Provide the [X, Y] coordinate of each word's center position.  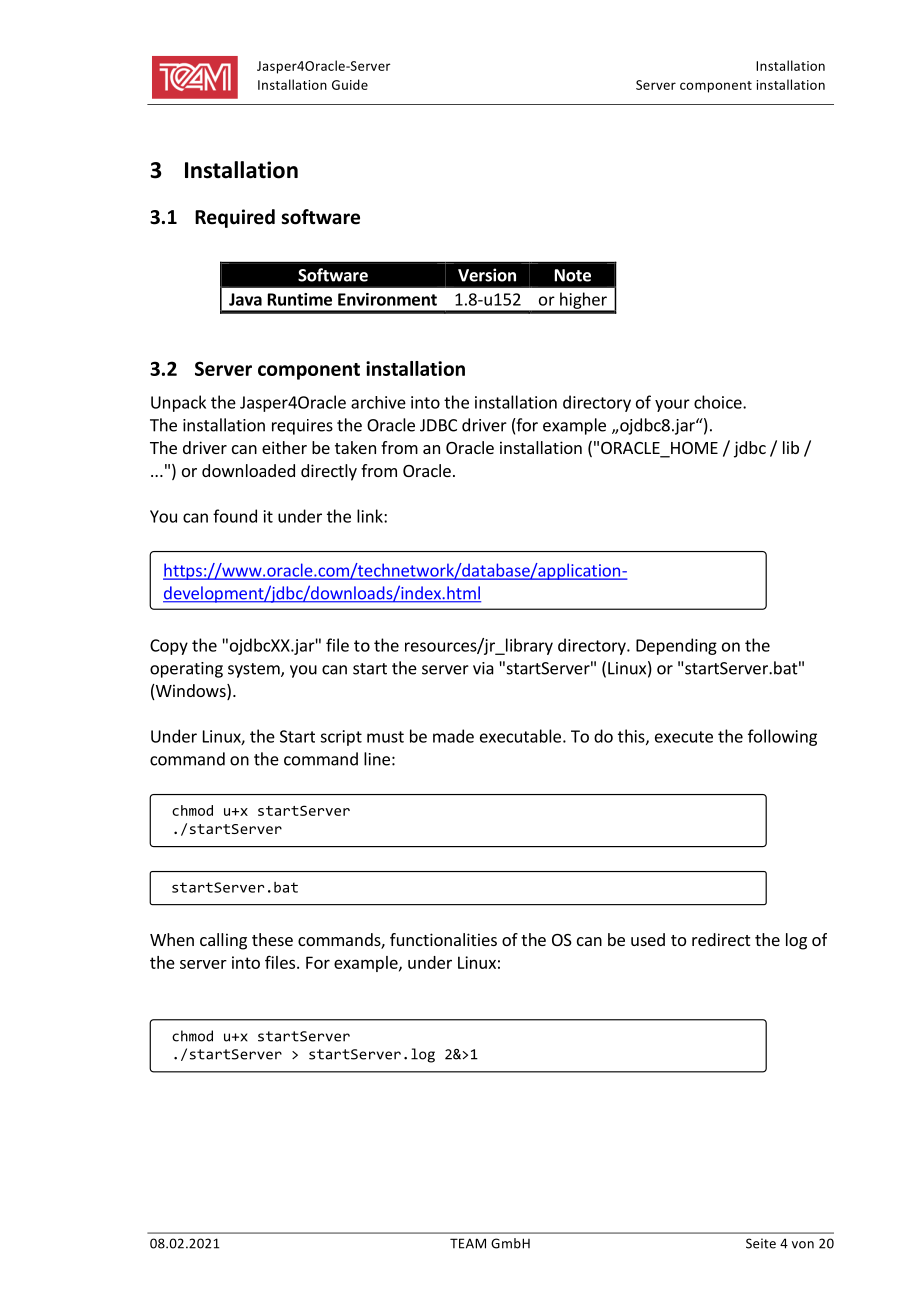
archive [378, 402]
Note [573, 275]
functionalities [443, 939]
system [255, 670]
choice [719, 402]
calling [223, 941]
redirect [721, 939]
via [483, 668]
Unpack [178, 403]
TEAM [468, 1243]
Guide [350, 84]
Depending [676, 646]
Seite [761, 1243]
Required [235, 218]
